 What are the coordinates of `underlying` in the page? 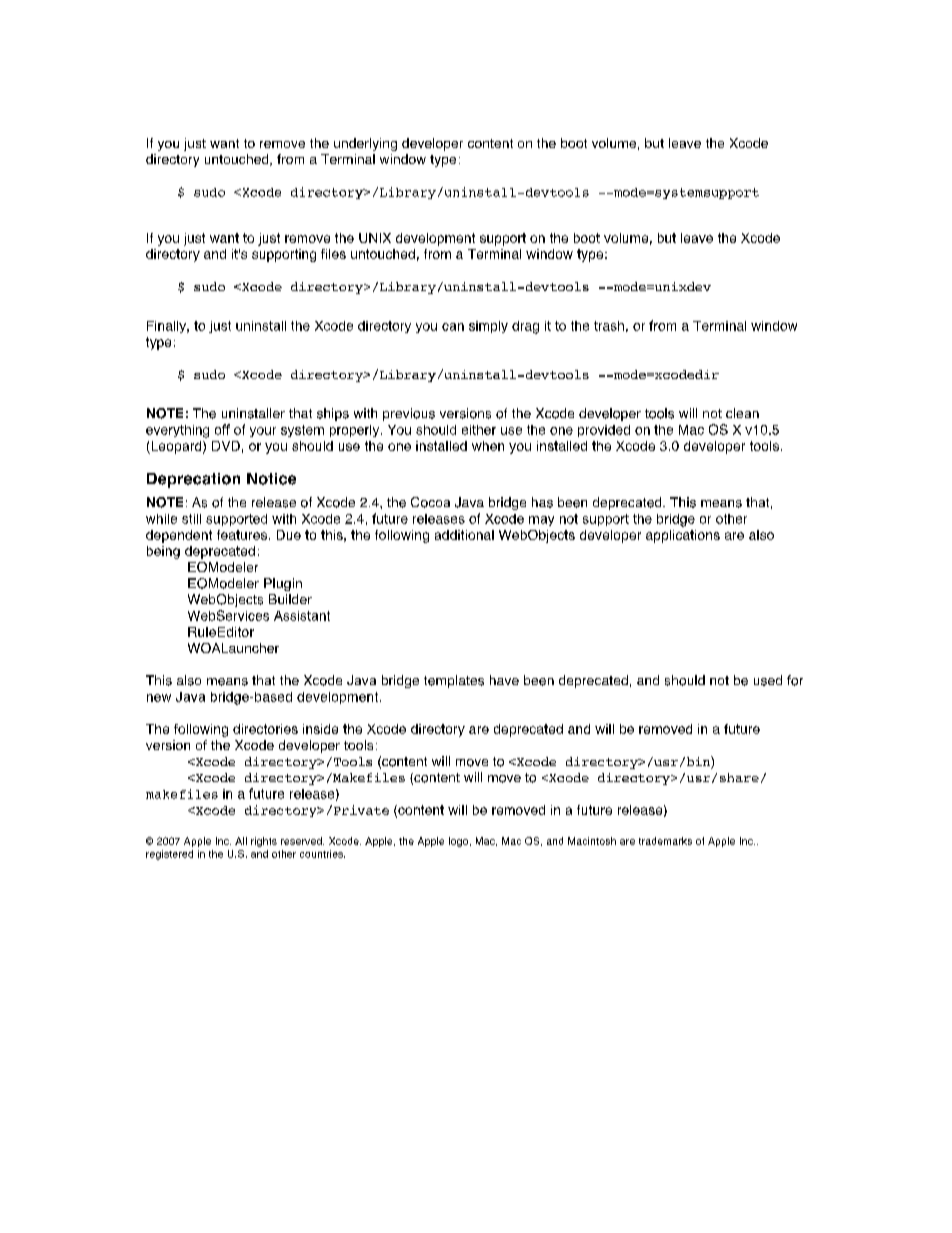 It's located at (365, 144).
